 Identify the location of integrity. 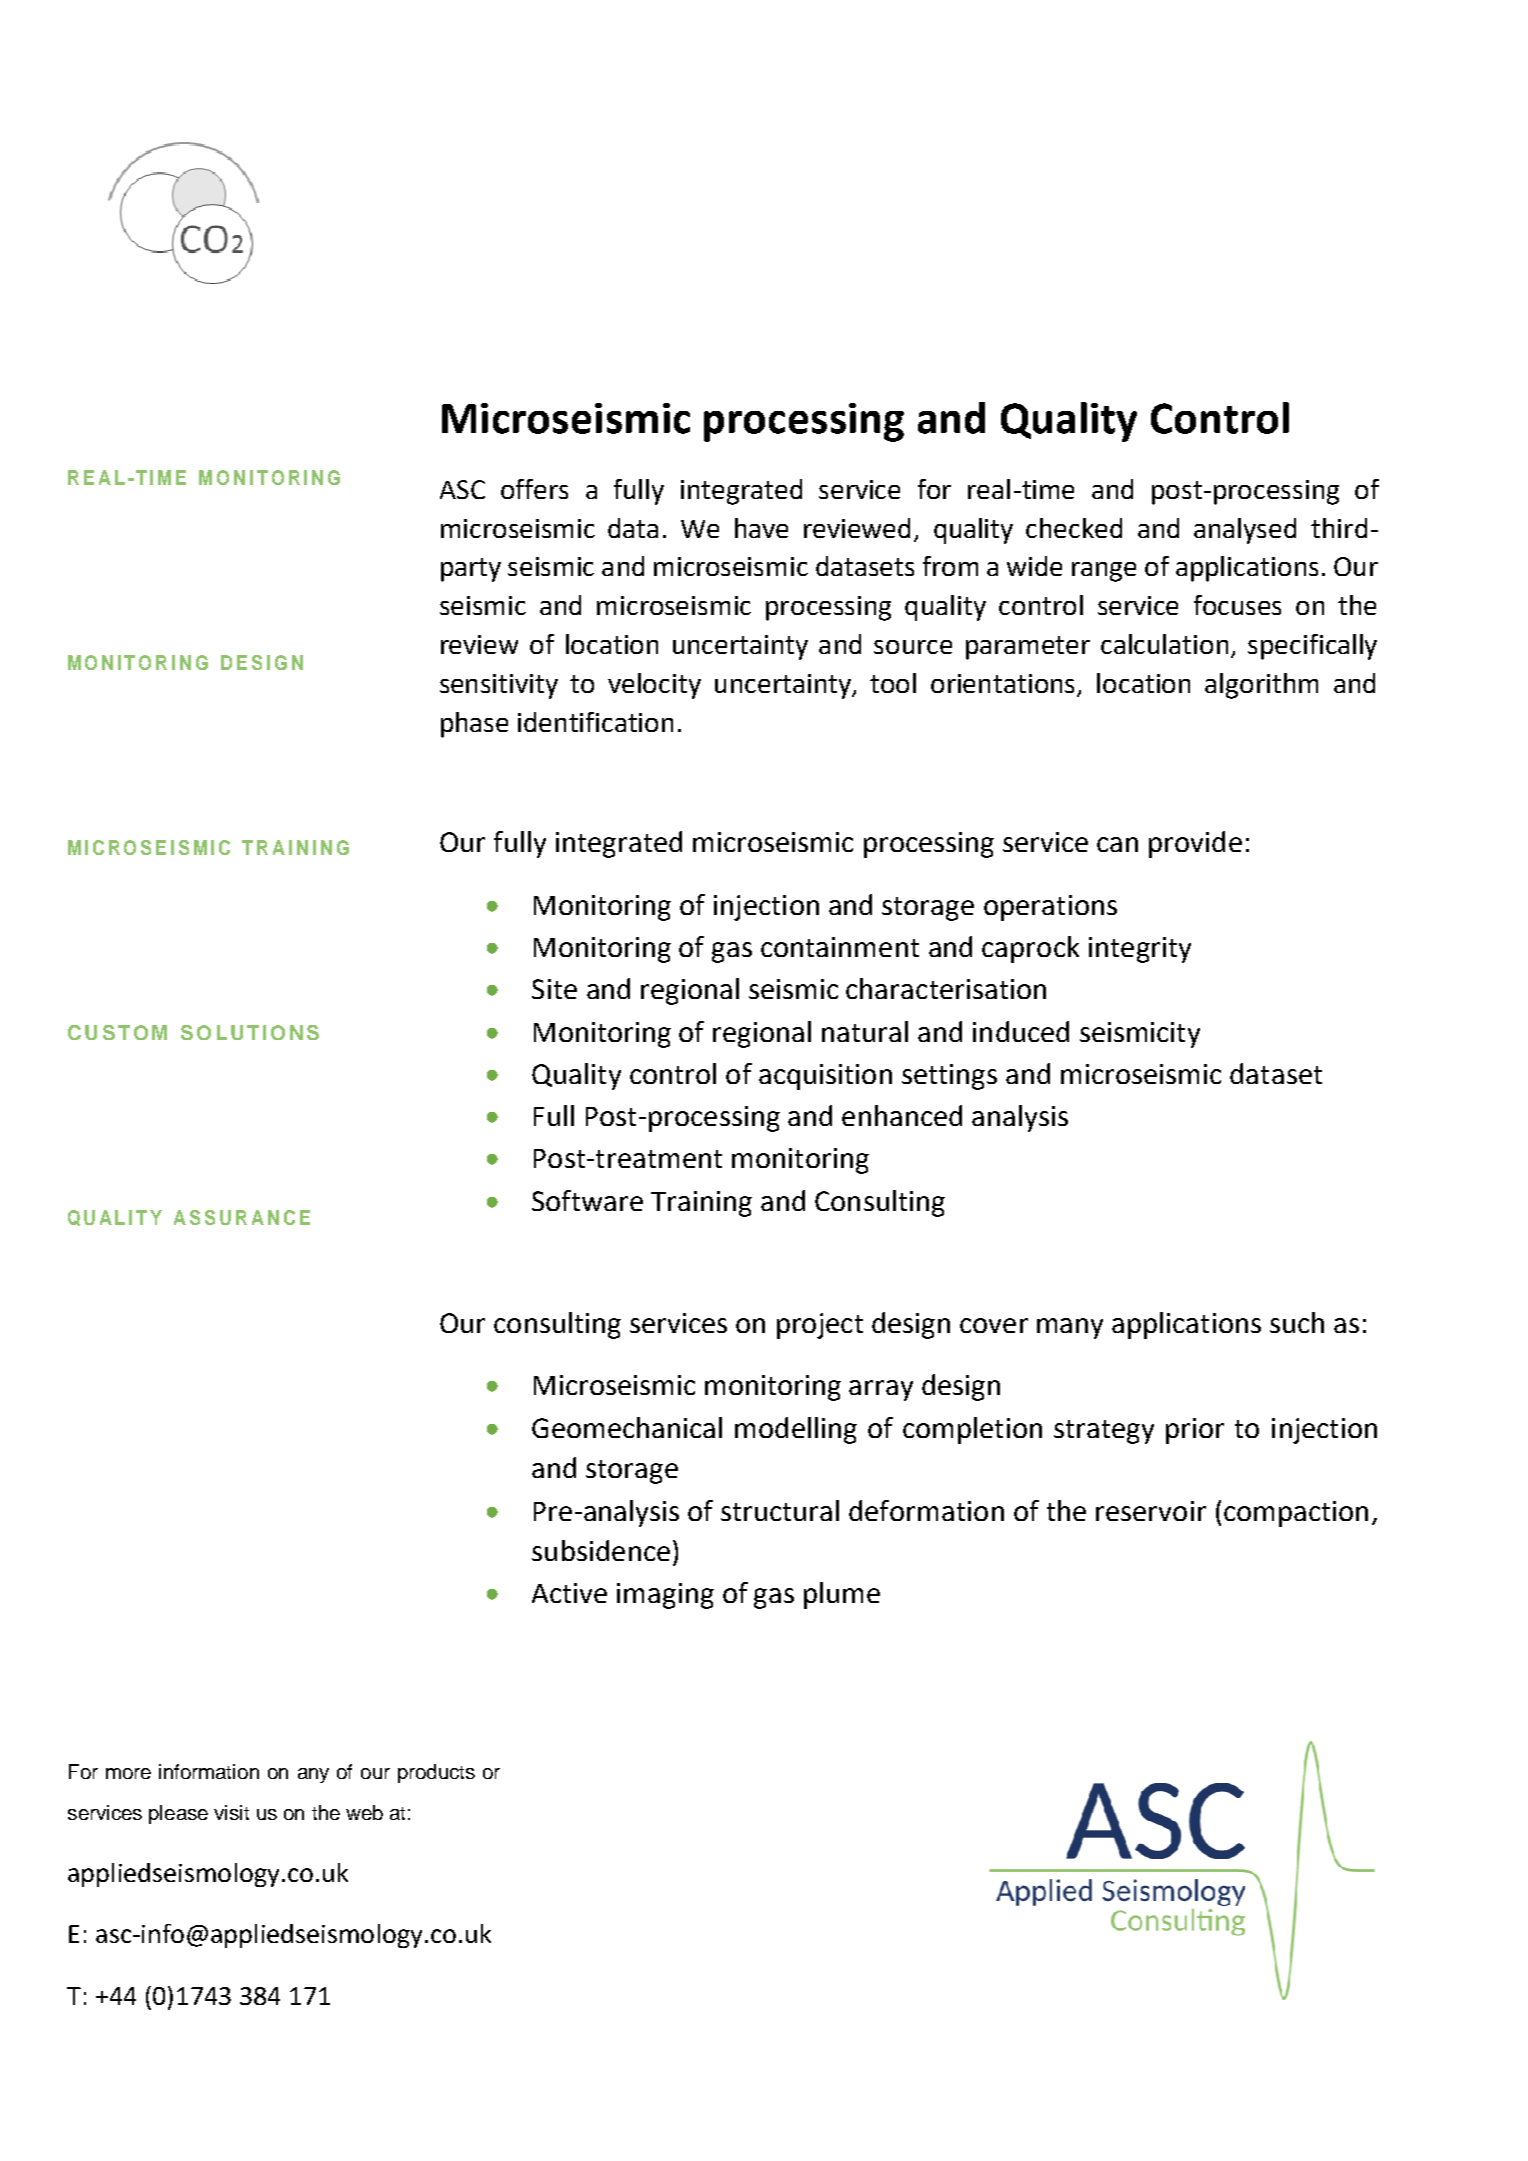
(1140, 950).
